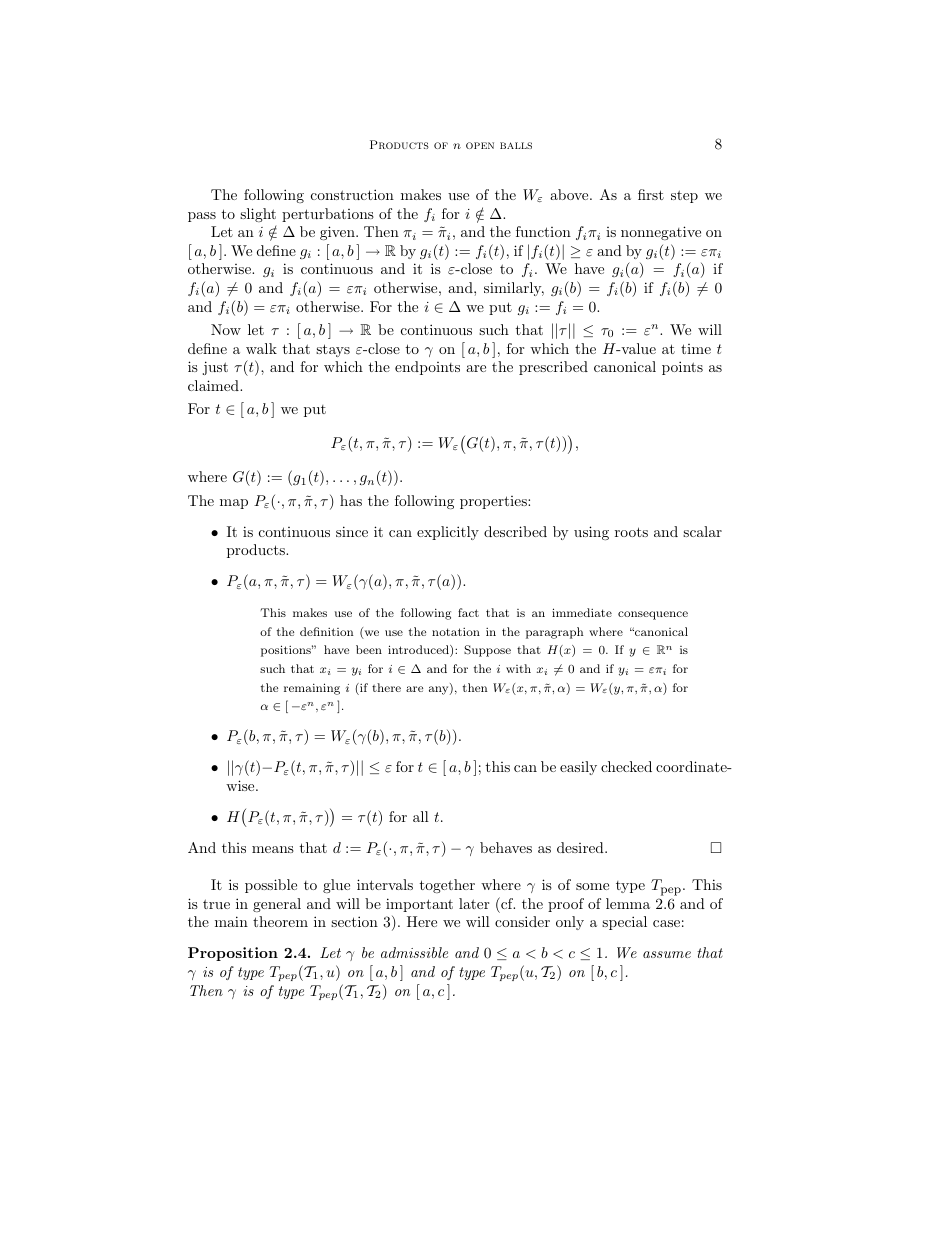  Describe the element at coordinates (474, 903) in the screenshot. I see `later` at that location.
